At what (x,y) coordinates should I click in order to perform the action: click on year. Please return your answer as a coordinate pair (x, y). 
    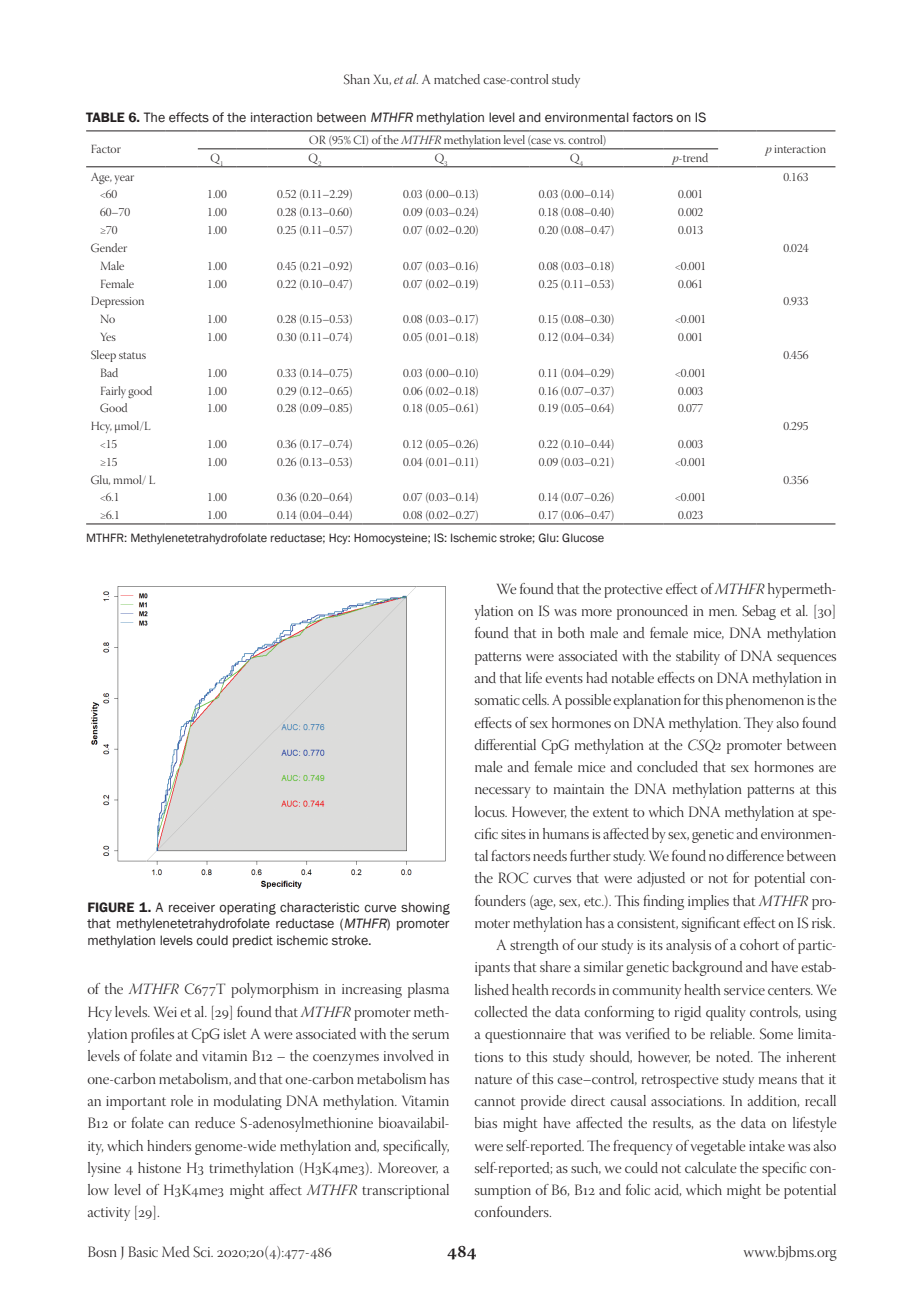
    Looking at the image, I should click on (124, 179).
